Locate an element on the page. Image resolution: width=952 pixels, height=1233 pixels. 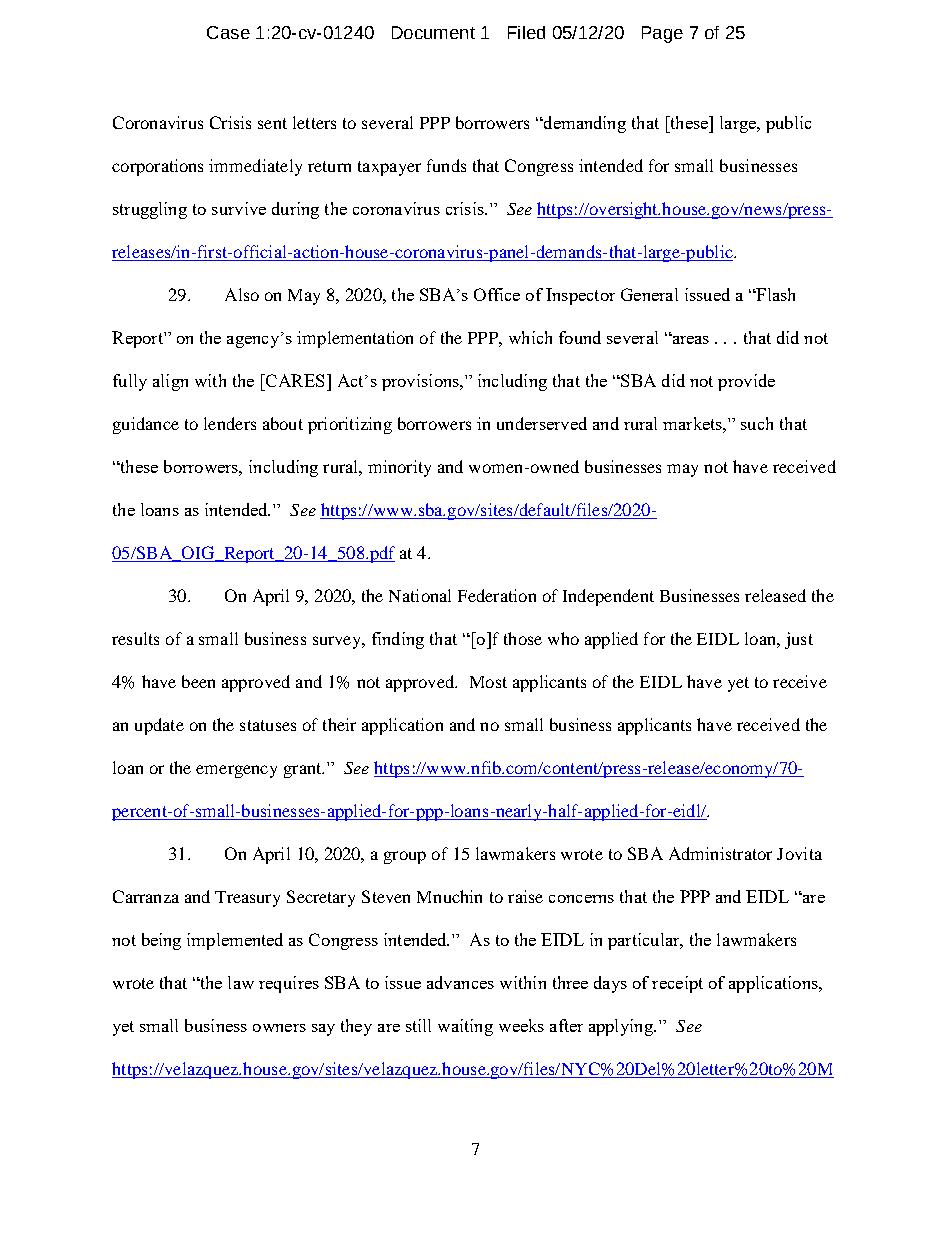
owners is located at coordinates (279, 1028).
